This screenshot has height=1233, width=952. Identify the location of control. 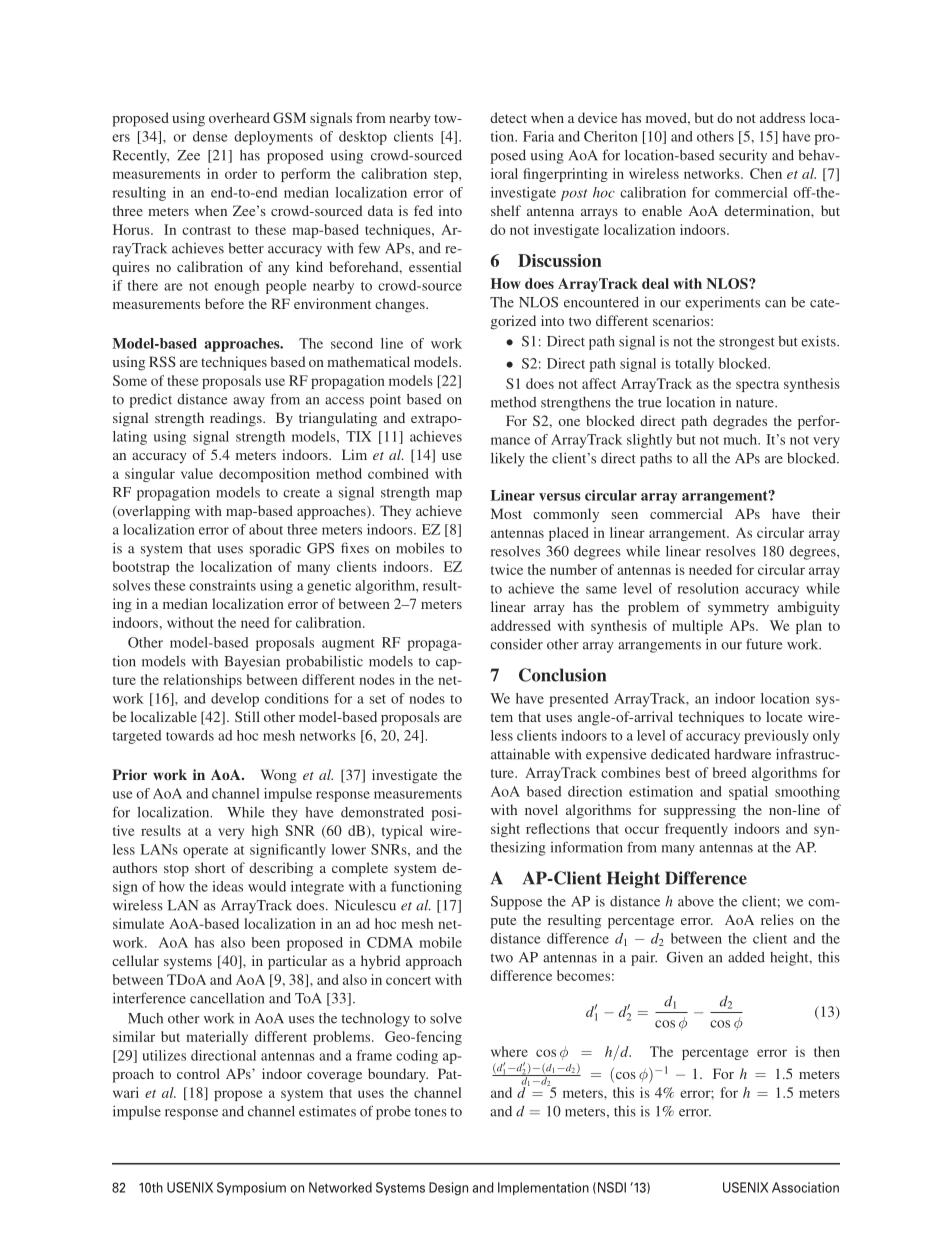
(198, 1073).
